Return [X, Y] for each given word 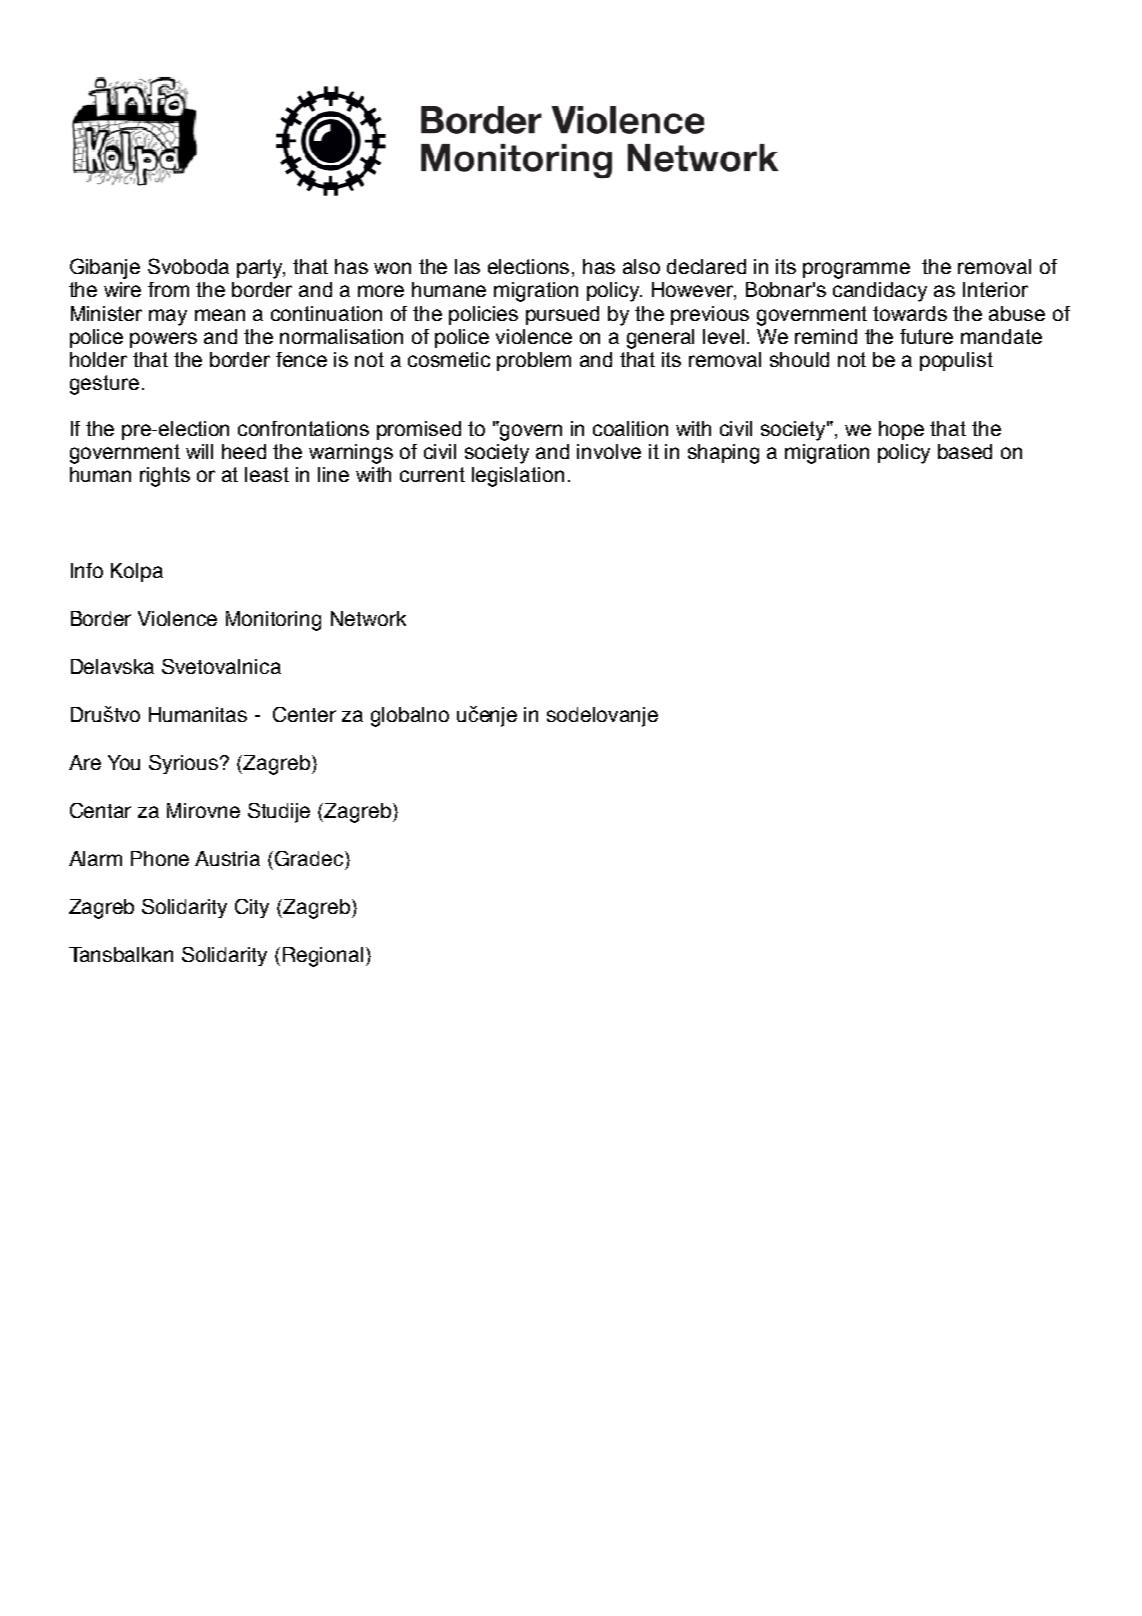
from [168, 289]
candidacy [880, 292]
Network [368, 618]
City [252, 908]
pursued [562, 315]
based [965, 451]
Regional [323, 957]
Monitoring [273, 621]
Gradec [310, 858]
